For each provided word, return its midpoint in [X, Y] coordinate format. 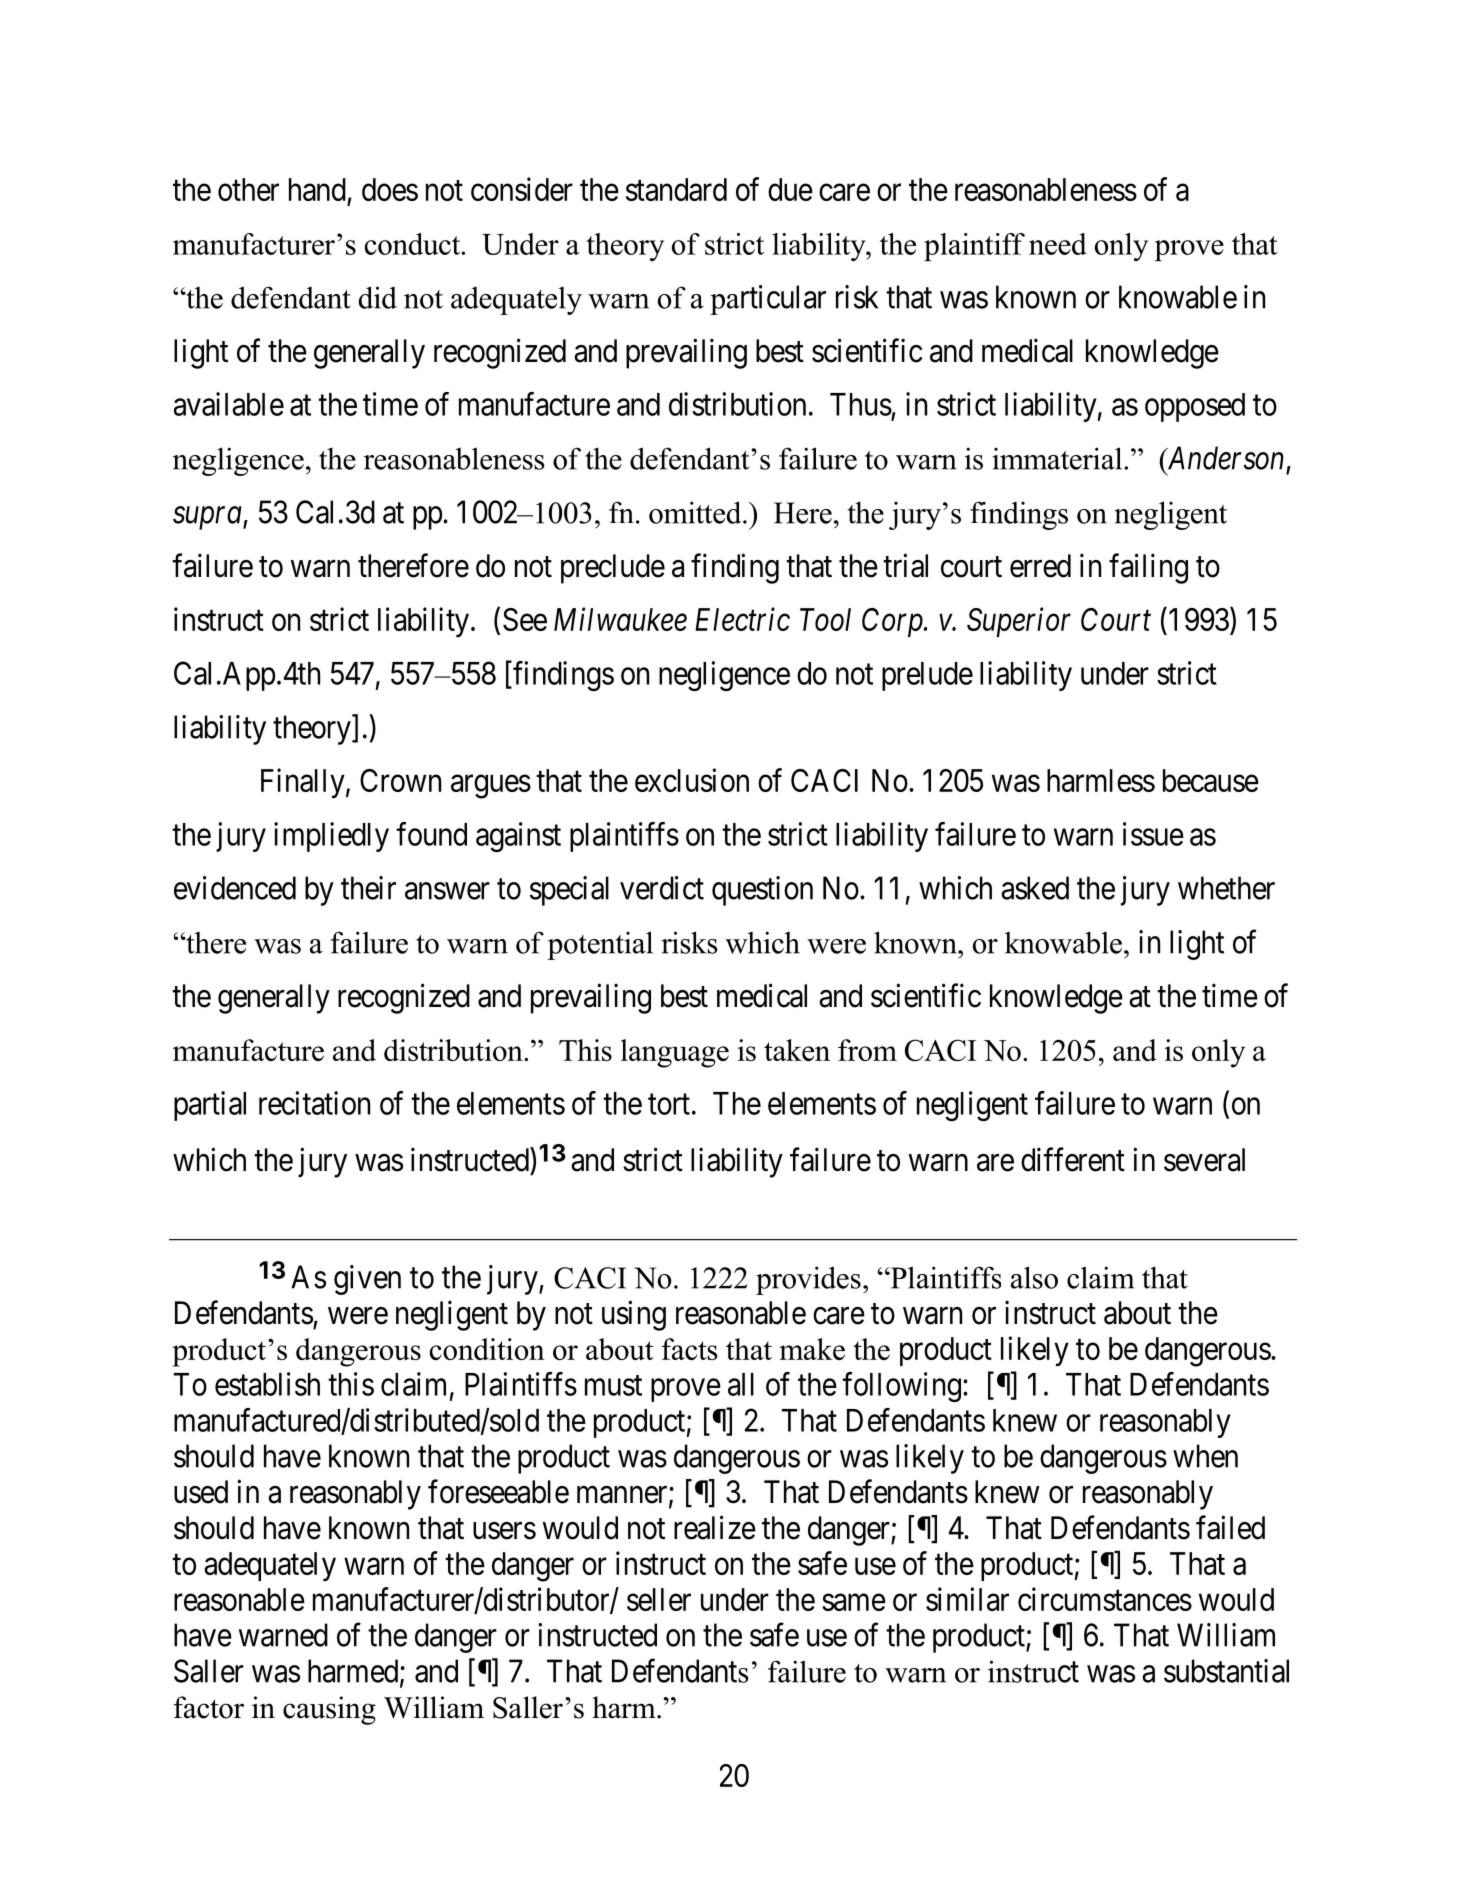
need [1057, 244]
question [762, 891]
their [368, 888]
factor [209, 1707]
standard [676, 189]
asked [1035, 888]
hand [317, 189]
